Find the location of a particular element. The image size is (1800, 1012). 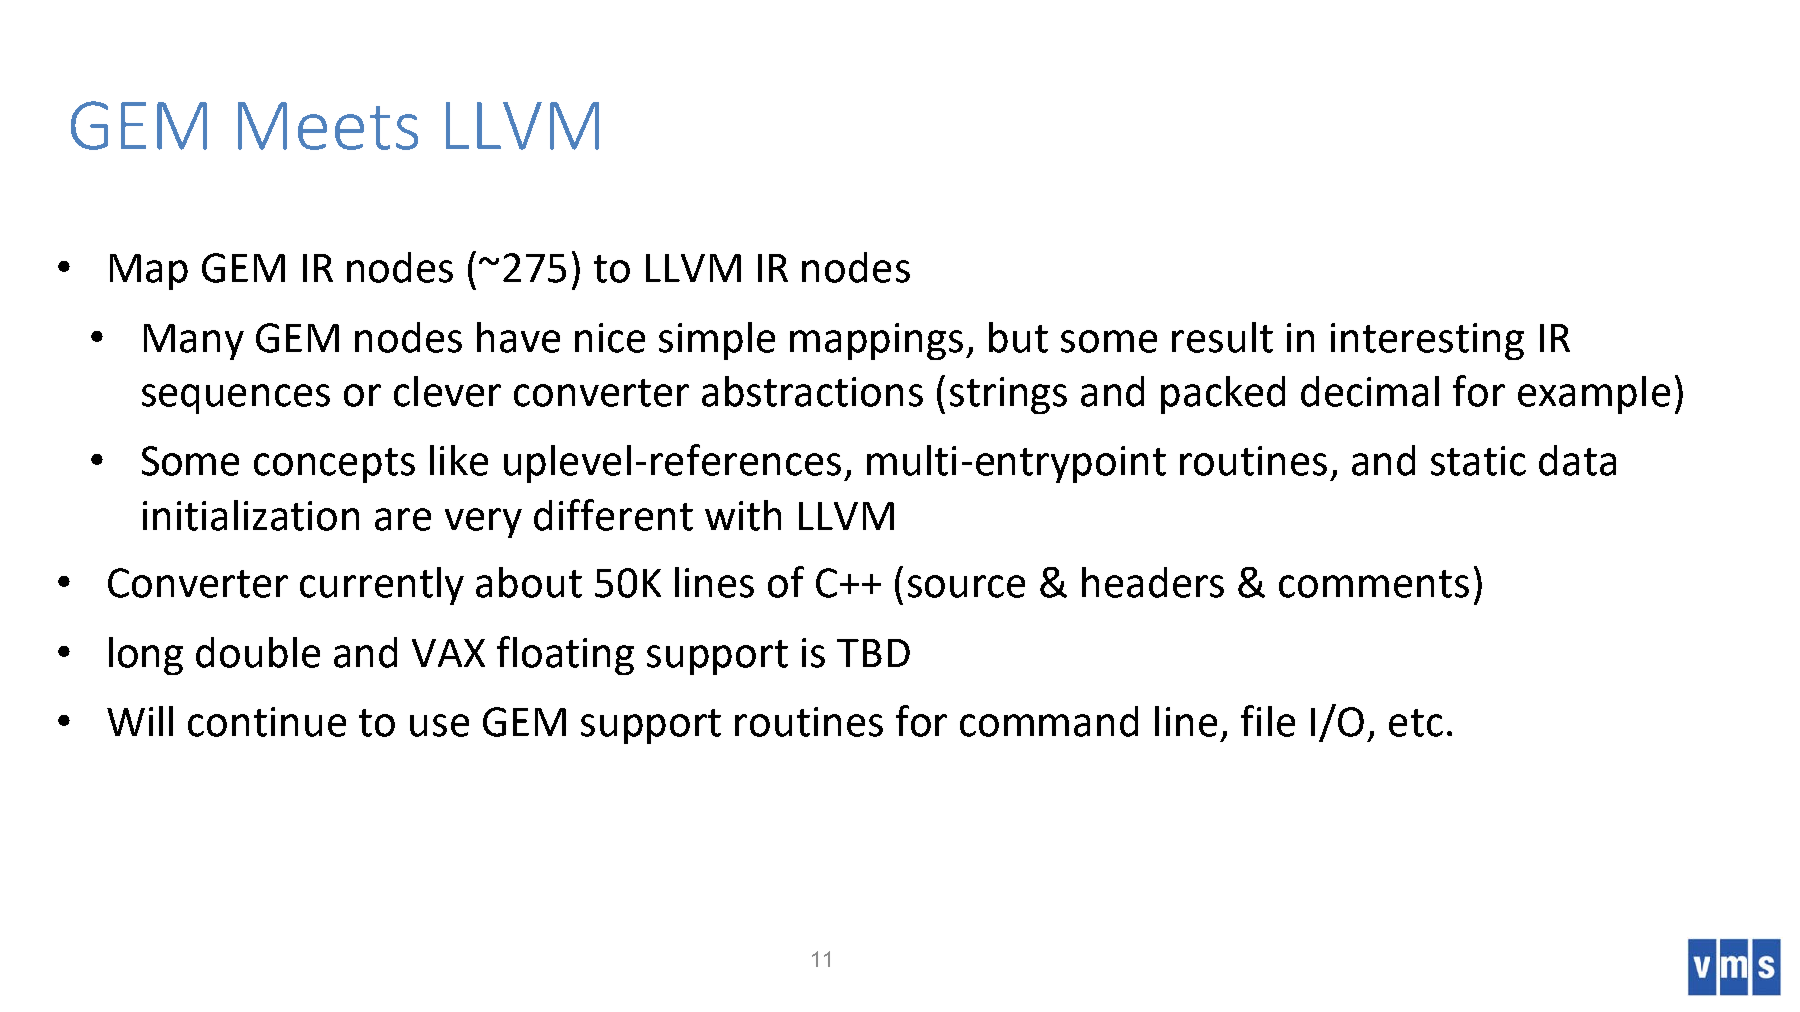

but is located at coordinates (1018, 337).
